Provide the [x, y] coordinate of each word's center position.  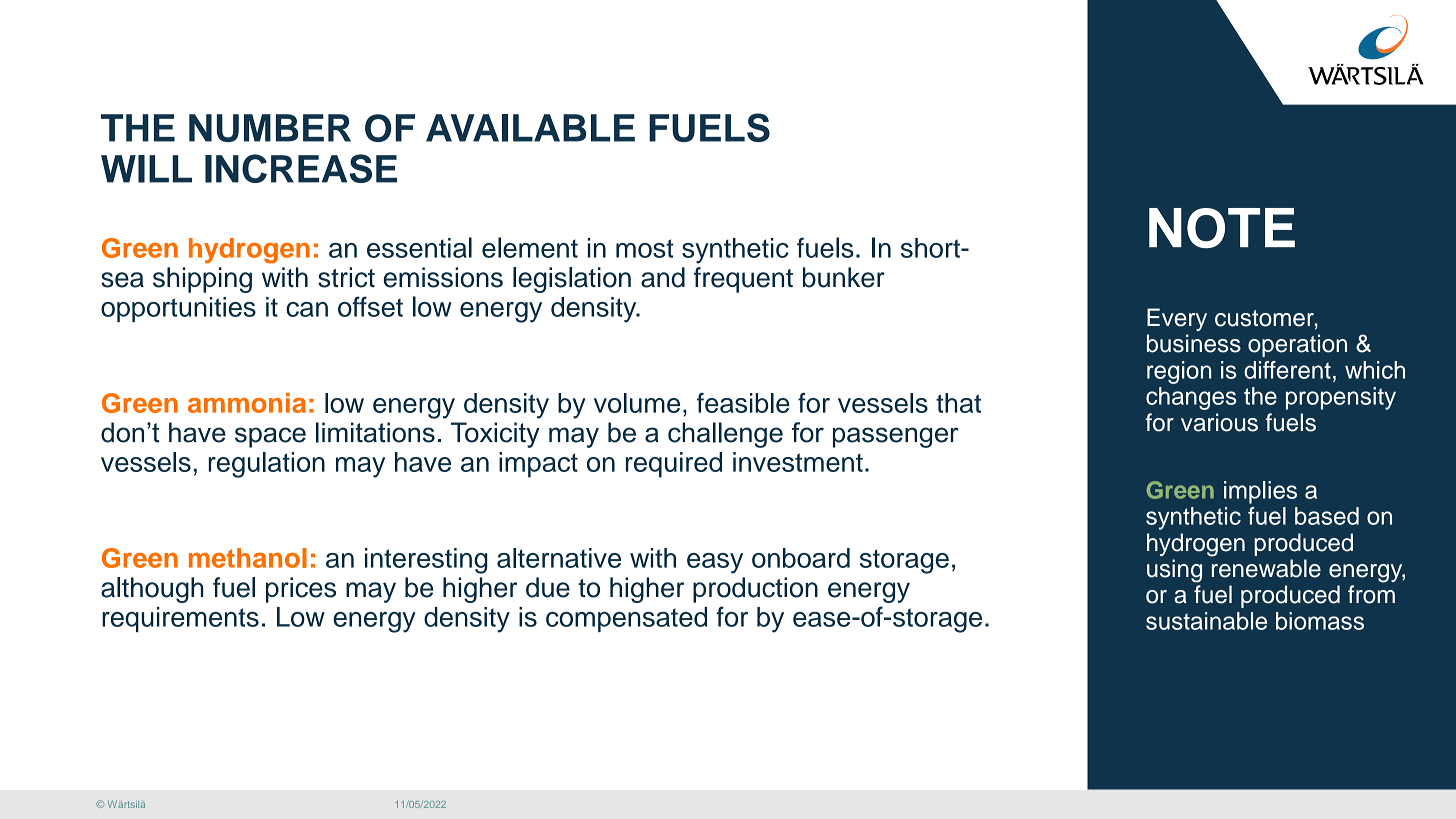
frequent [743, 280]
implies [1260, 492]
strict [346, 277]
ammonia [247, 403]
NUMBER [270, 128]
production [755, 590]
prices [301, 590]
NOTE [1222, 228]
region [1179, 372]
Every [1177, 319]
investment [798, 462]
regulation [266, 465]
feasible [743, 402]
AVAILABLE [530, 128]
